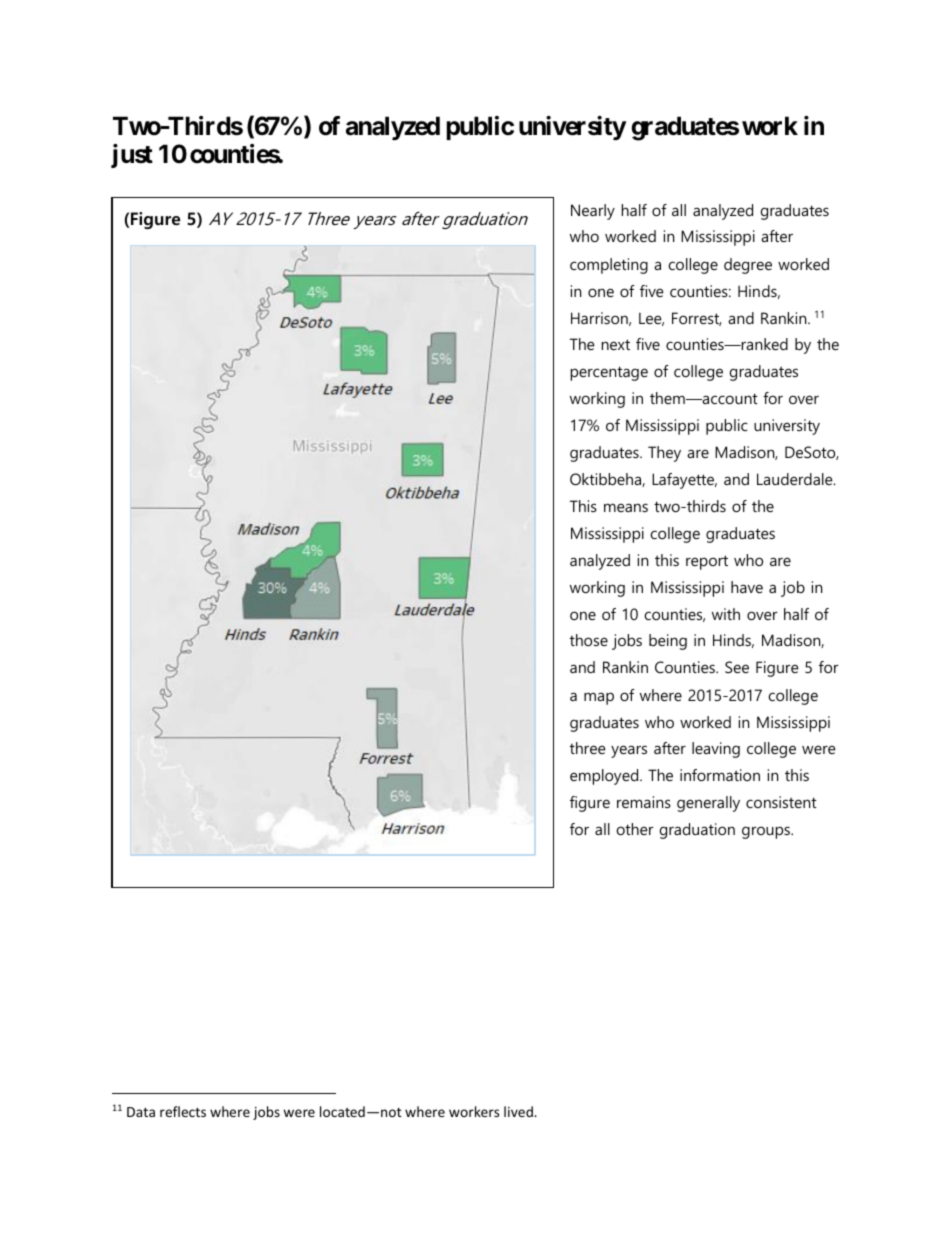 The image size is (952, 1233). Describe the element at coordinates (644, 802) in the page. I see `remains` at that location.
